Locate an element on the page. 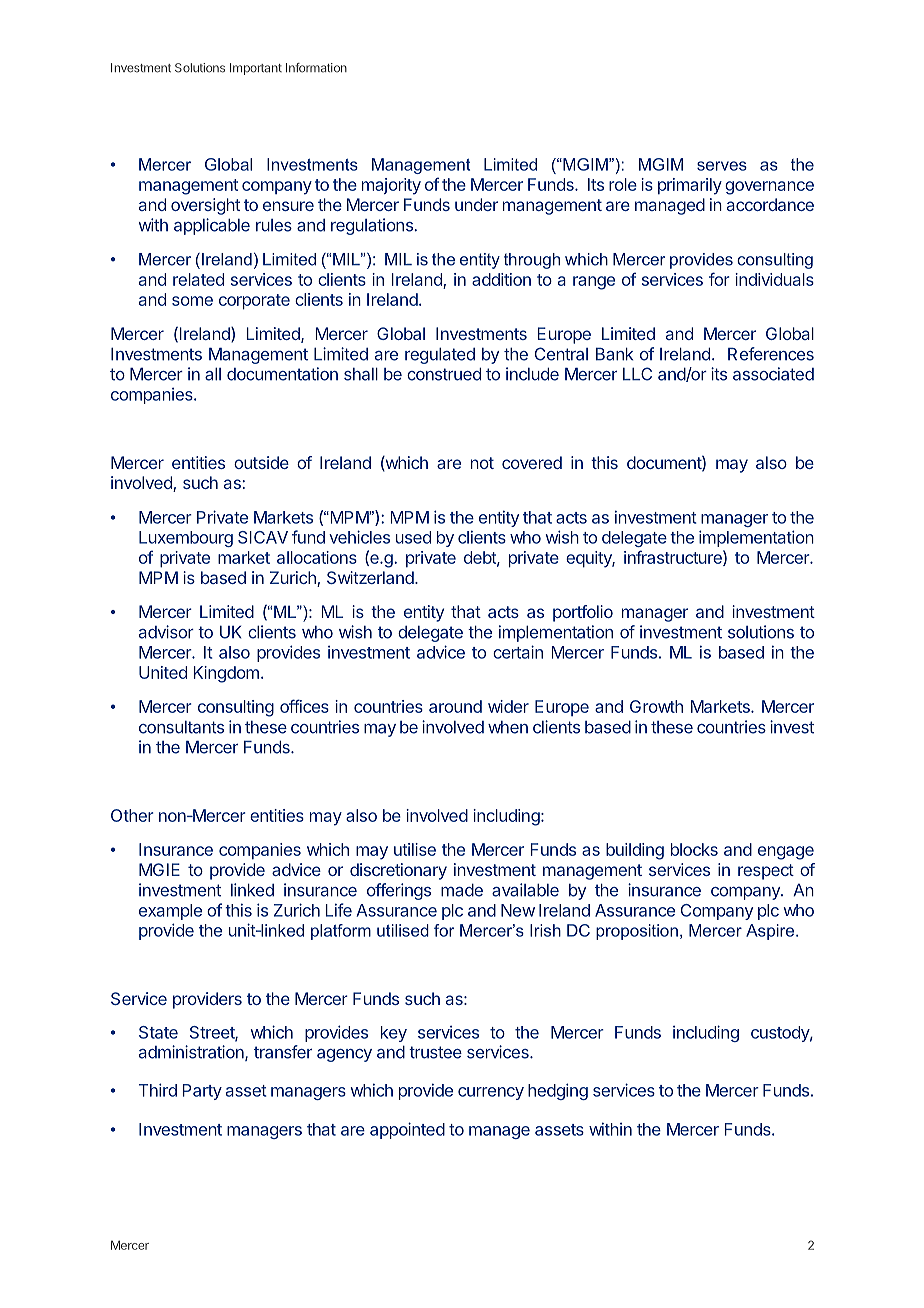  associated is located at coordinates (773, 374).
